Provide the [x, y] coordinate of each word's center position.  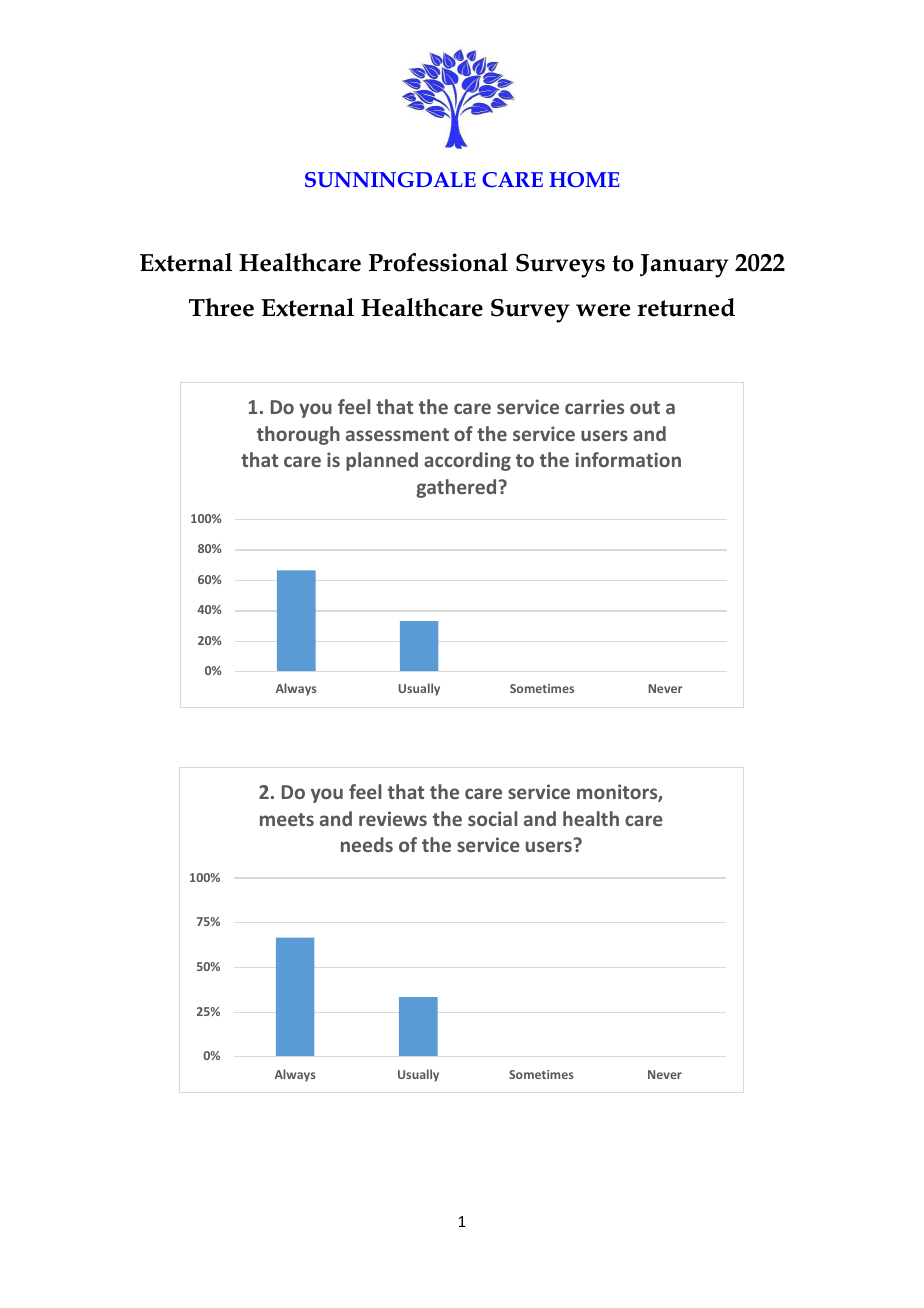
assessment [397, 434]
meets [287, 819]
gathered [456, 488]
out [645, 407]
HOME [584, 179]
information [628, 459]
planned [382, 461]
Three [221, 307]
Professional [438, 262]
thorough [298, 435]
